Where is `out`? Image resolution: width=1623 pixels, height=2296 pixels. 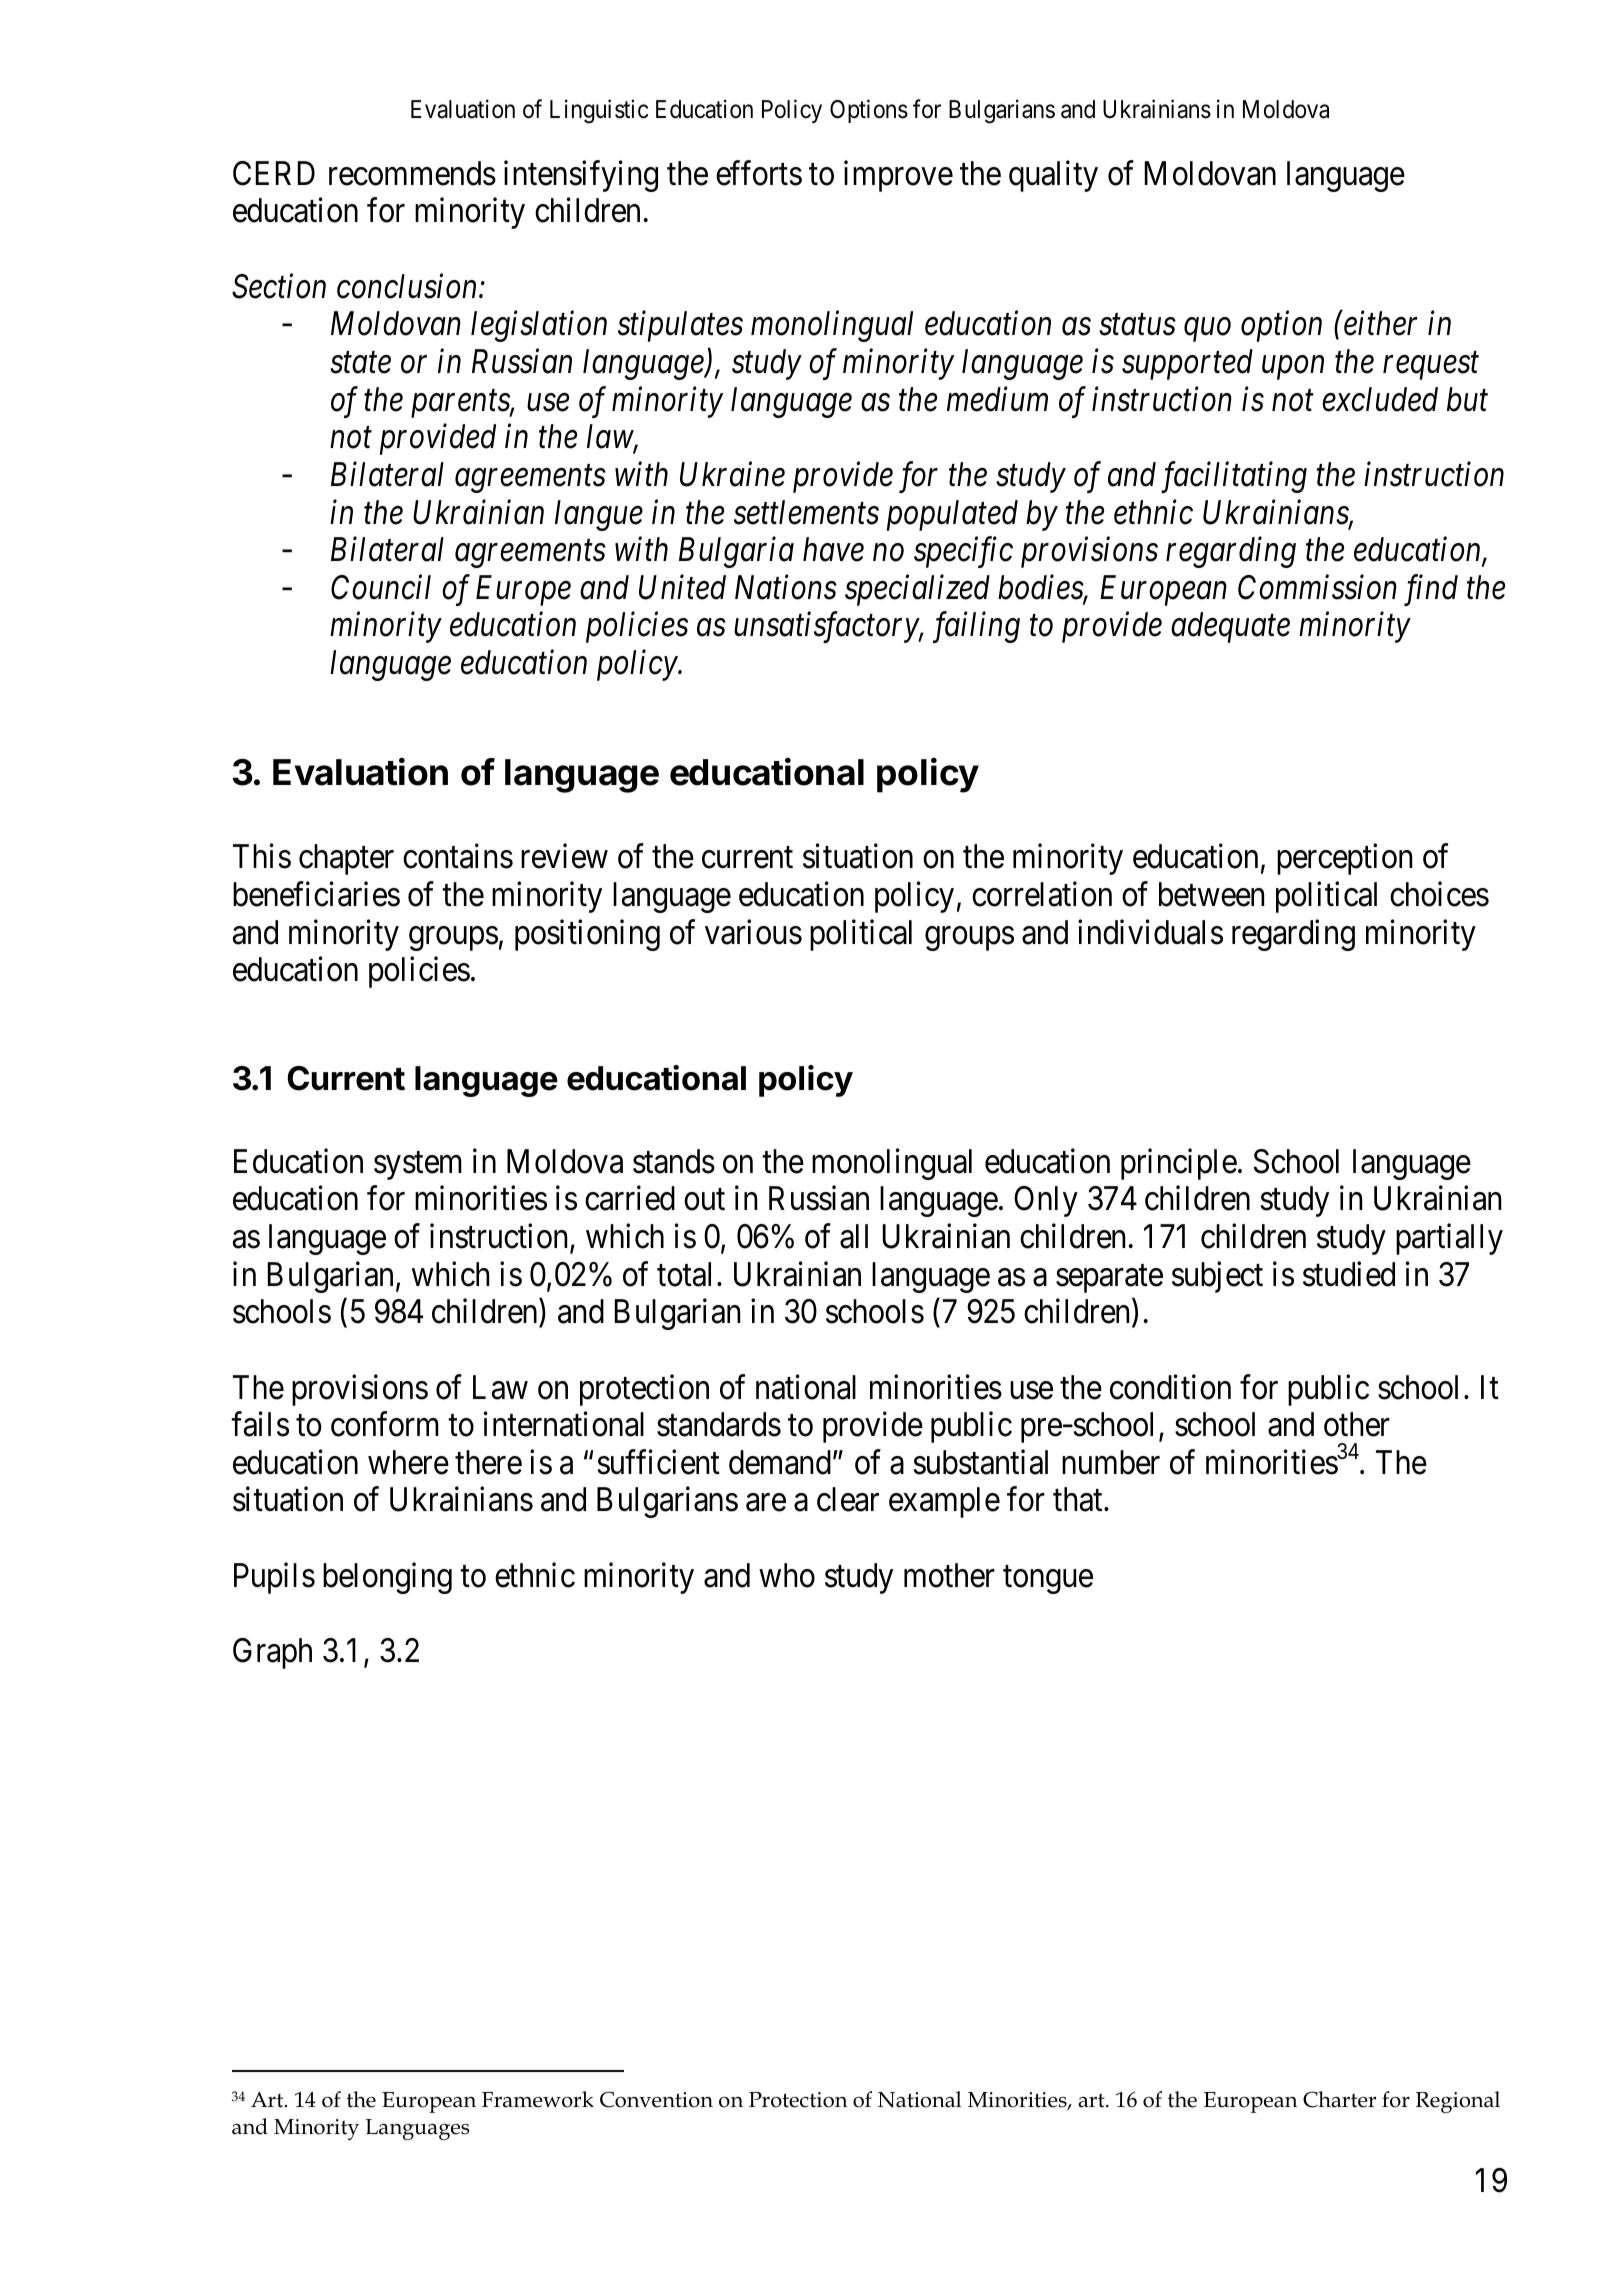 out is located at coordinates (704, 1200).
